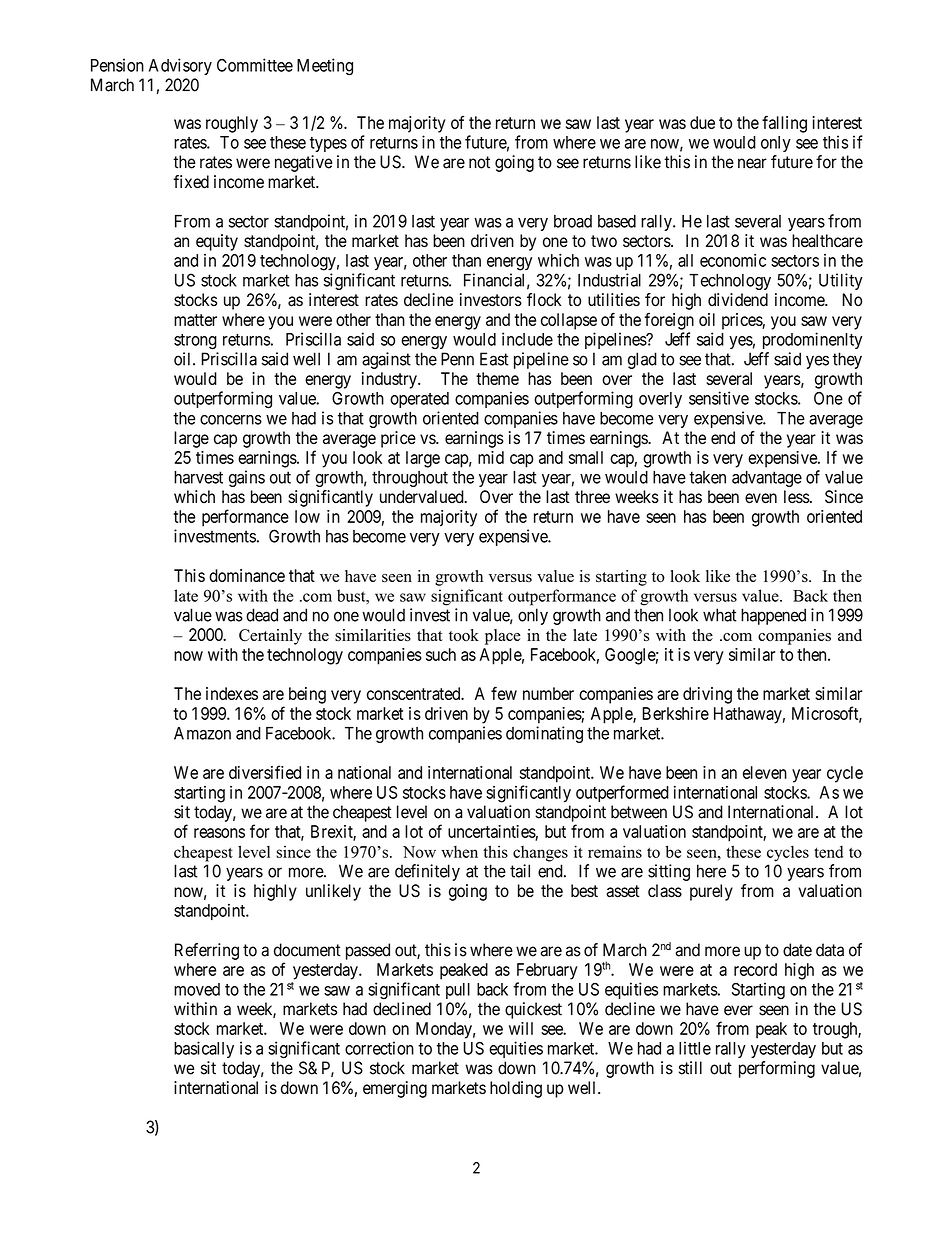 This screenshot has width=952, height=1233. What do you see at coordinates (247, 575) in the screenshot?
I see `dominance` at bounding box center [247, 575].
